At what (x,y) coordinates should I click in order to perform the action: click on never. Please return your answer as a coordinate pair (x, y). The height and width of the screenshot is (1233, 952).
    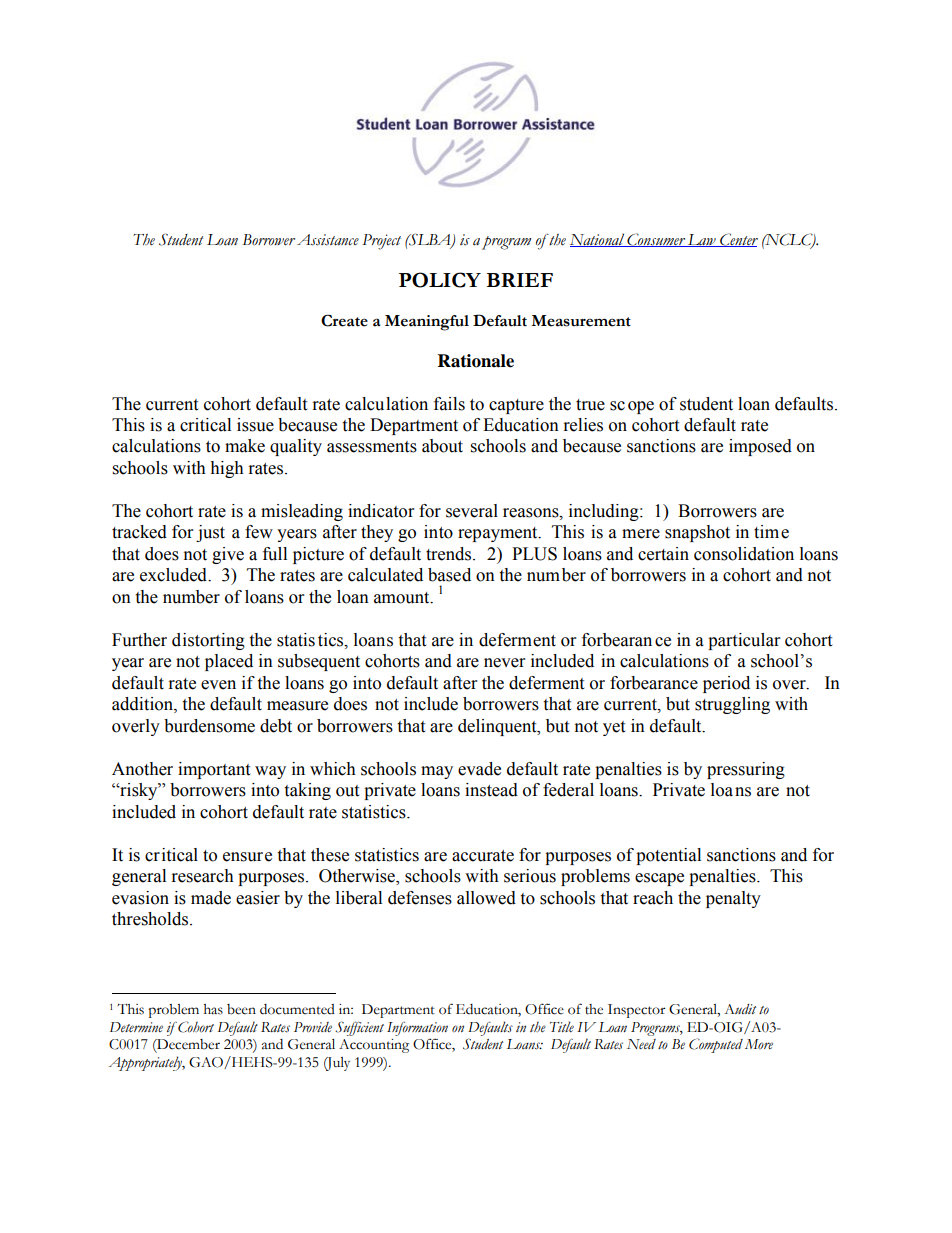
    Looking at the image, I should click on (504, 663).
